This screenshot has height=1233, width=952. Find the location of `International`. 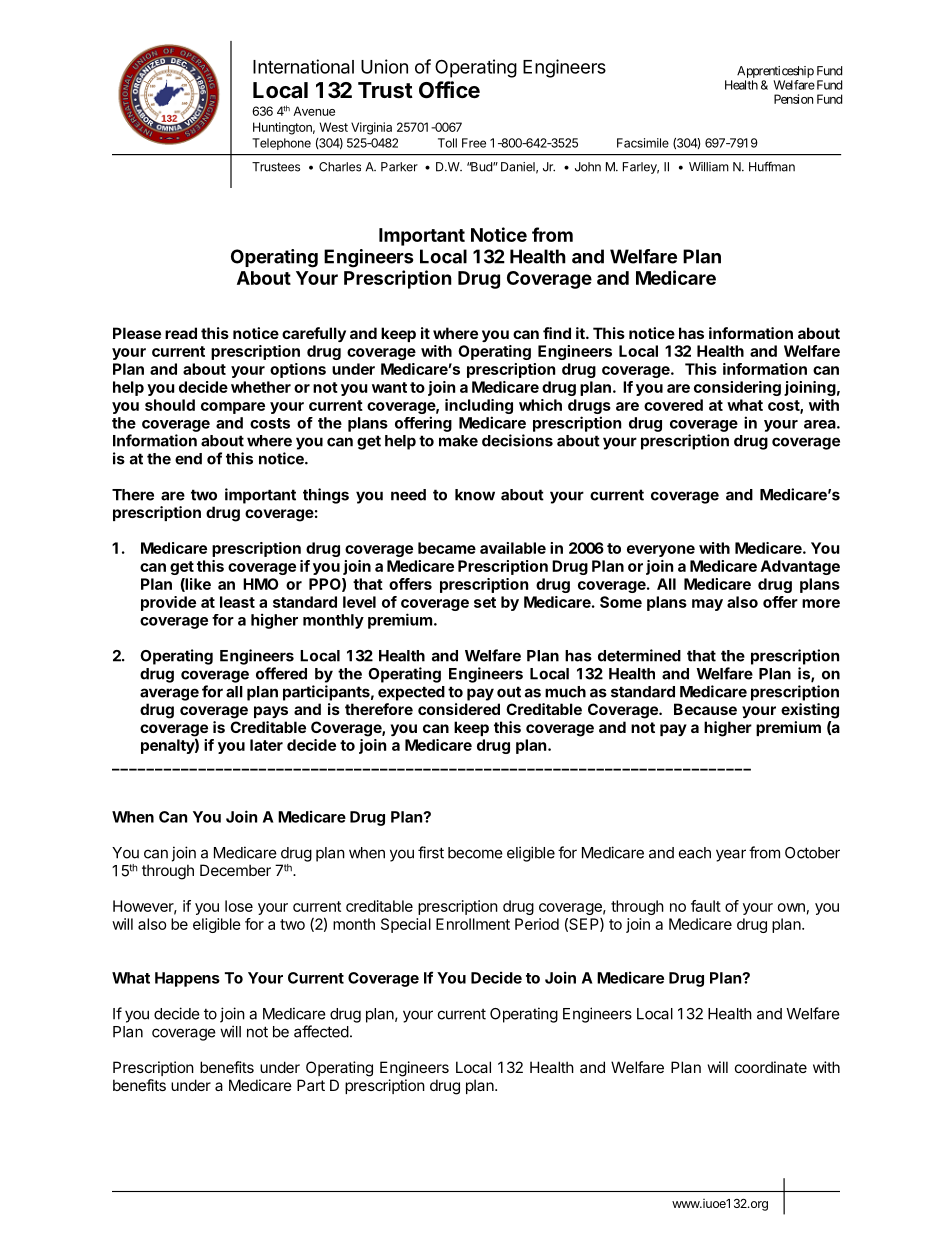

International is located at coordinates (303, 66).
